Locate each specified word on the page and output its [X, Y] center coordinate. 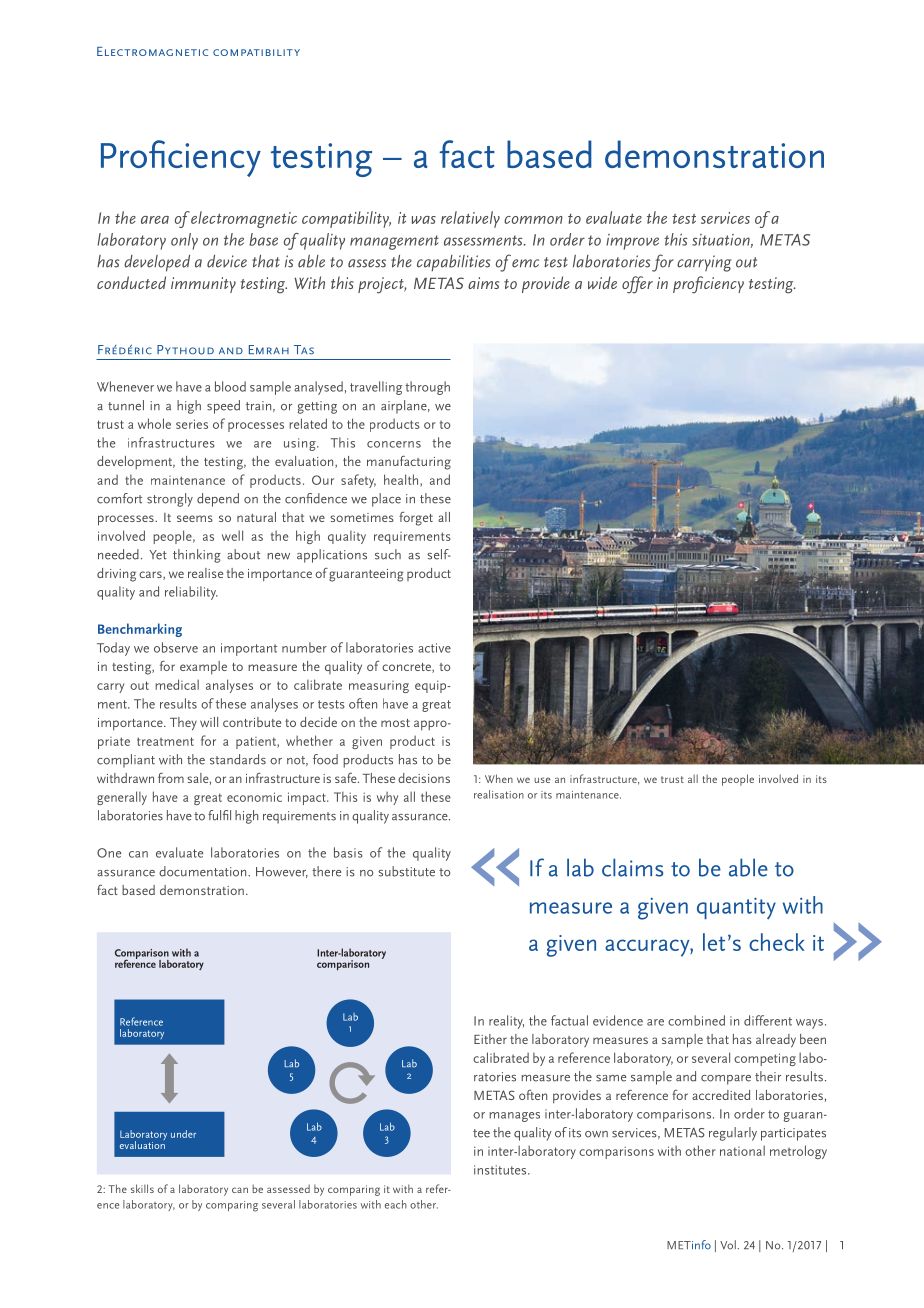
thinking [197, 556]
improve [632, 242]
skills [142, 1188]
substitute [406, 871]
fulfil [219, 815]
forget [416, 519]
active [434, 648]
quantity [736, 909]
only [184, 241]
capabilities [453, 263]
